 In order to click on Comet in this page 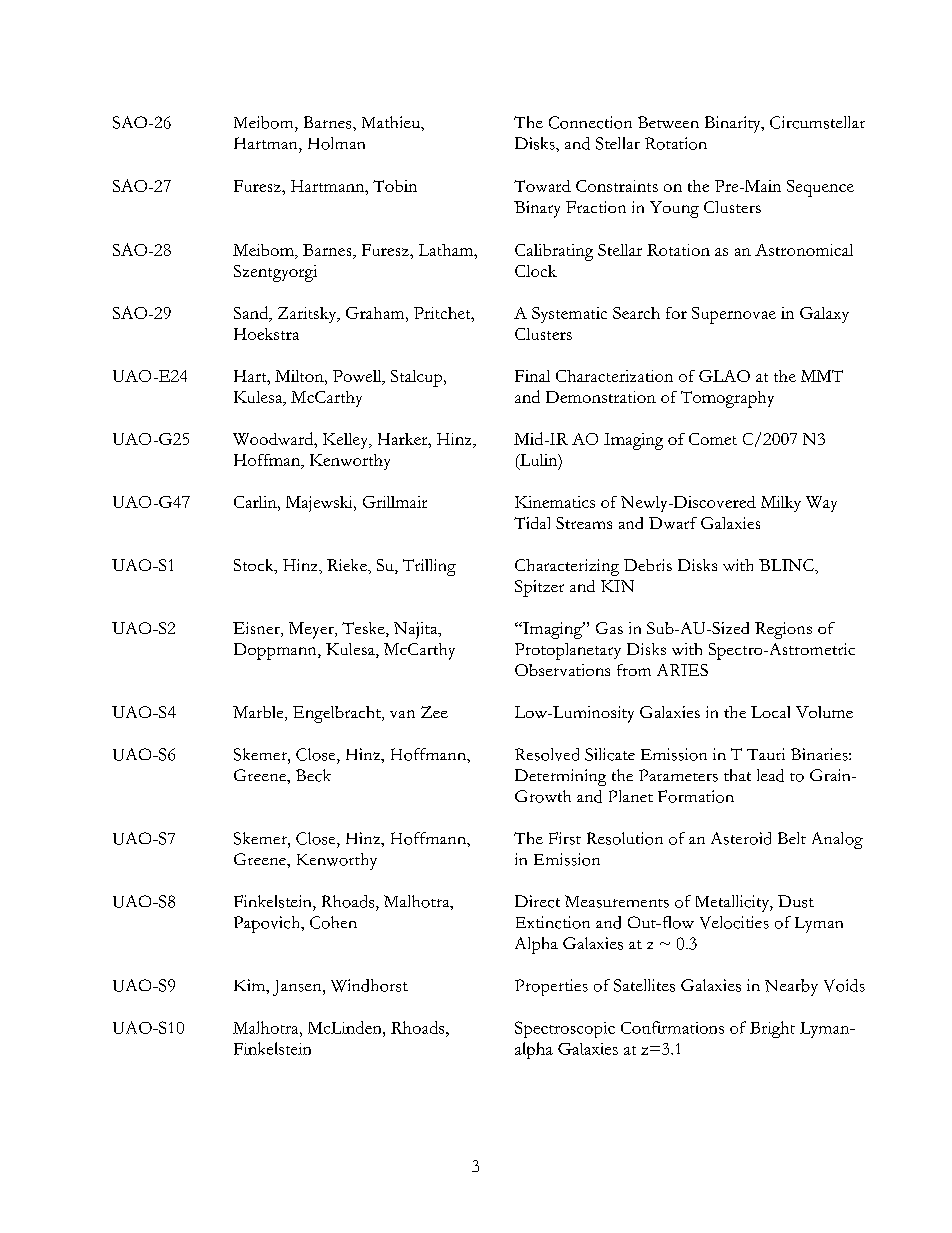, I will do `click(713, 439)`.
